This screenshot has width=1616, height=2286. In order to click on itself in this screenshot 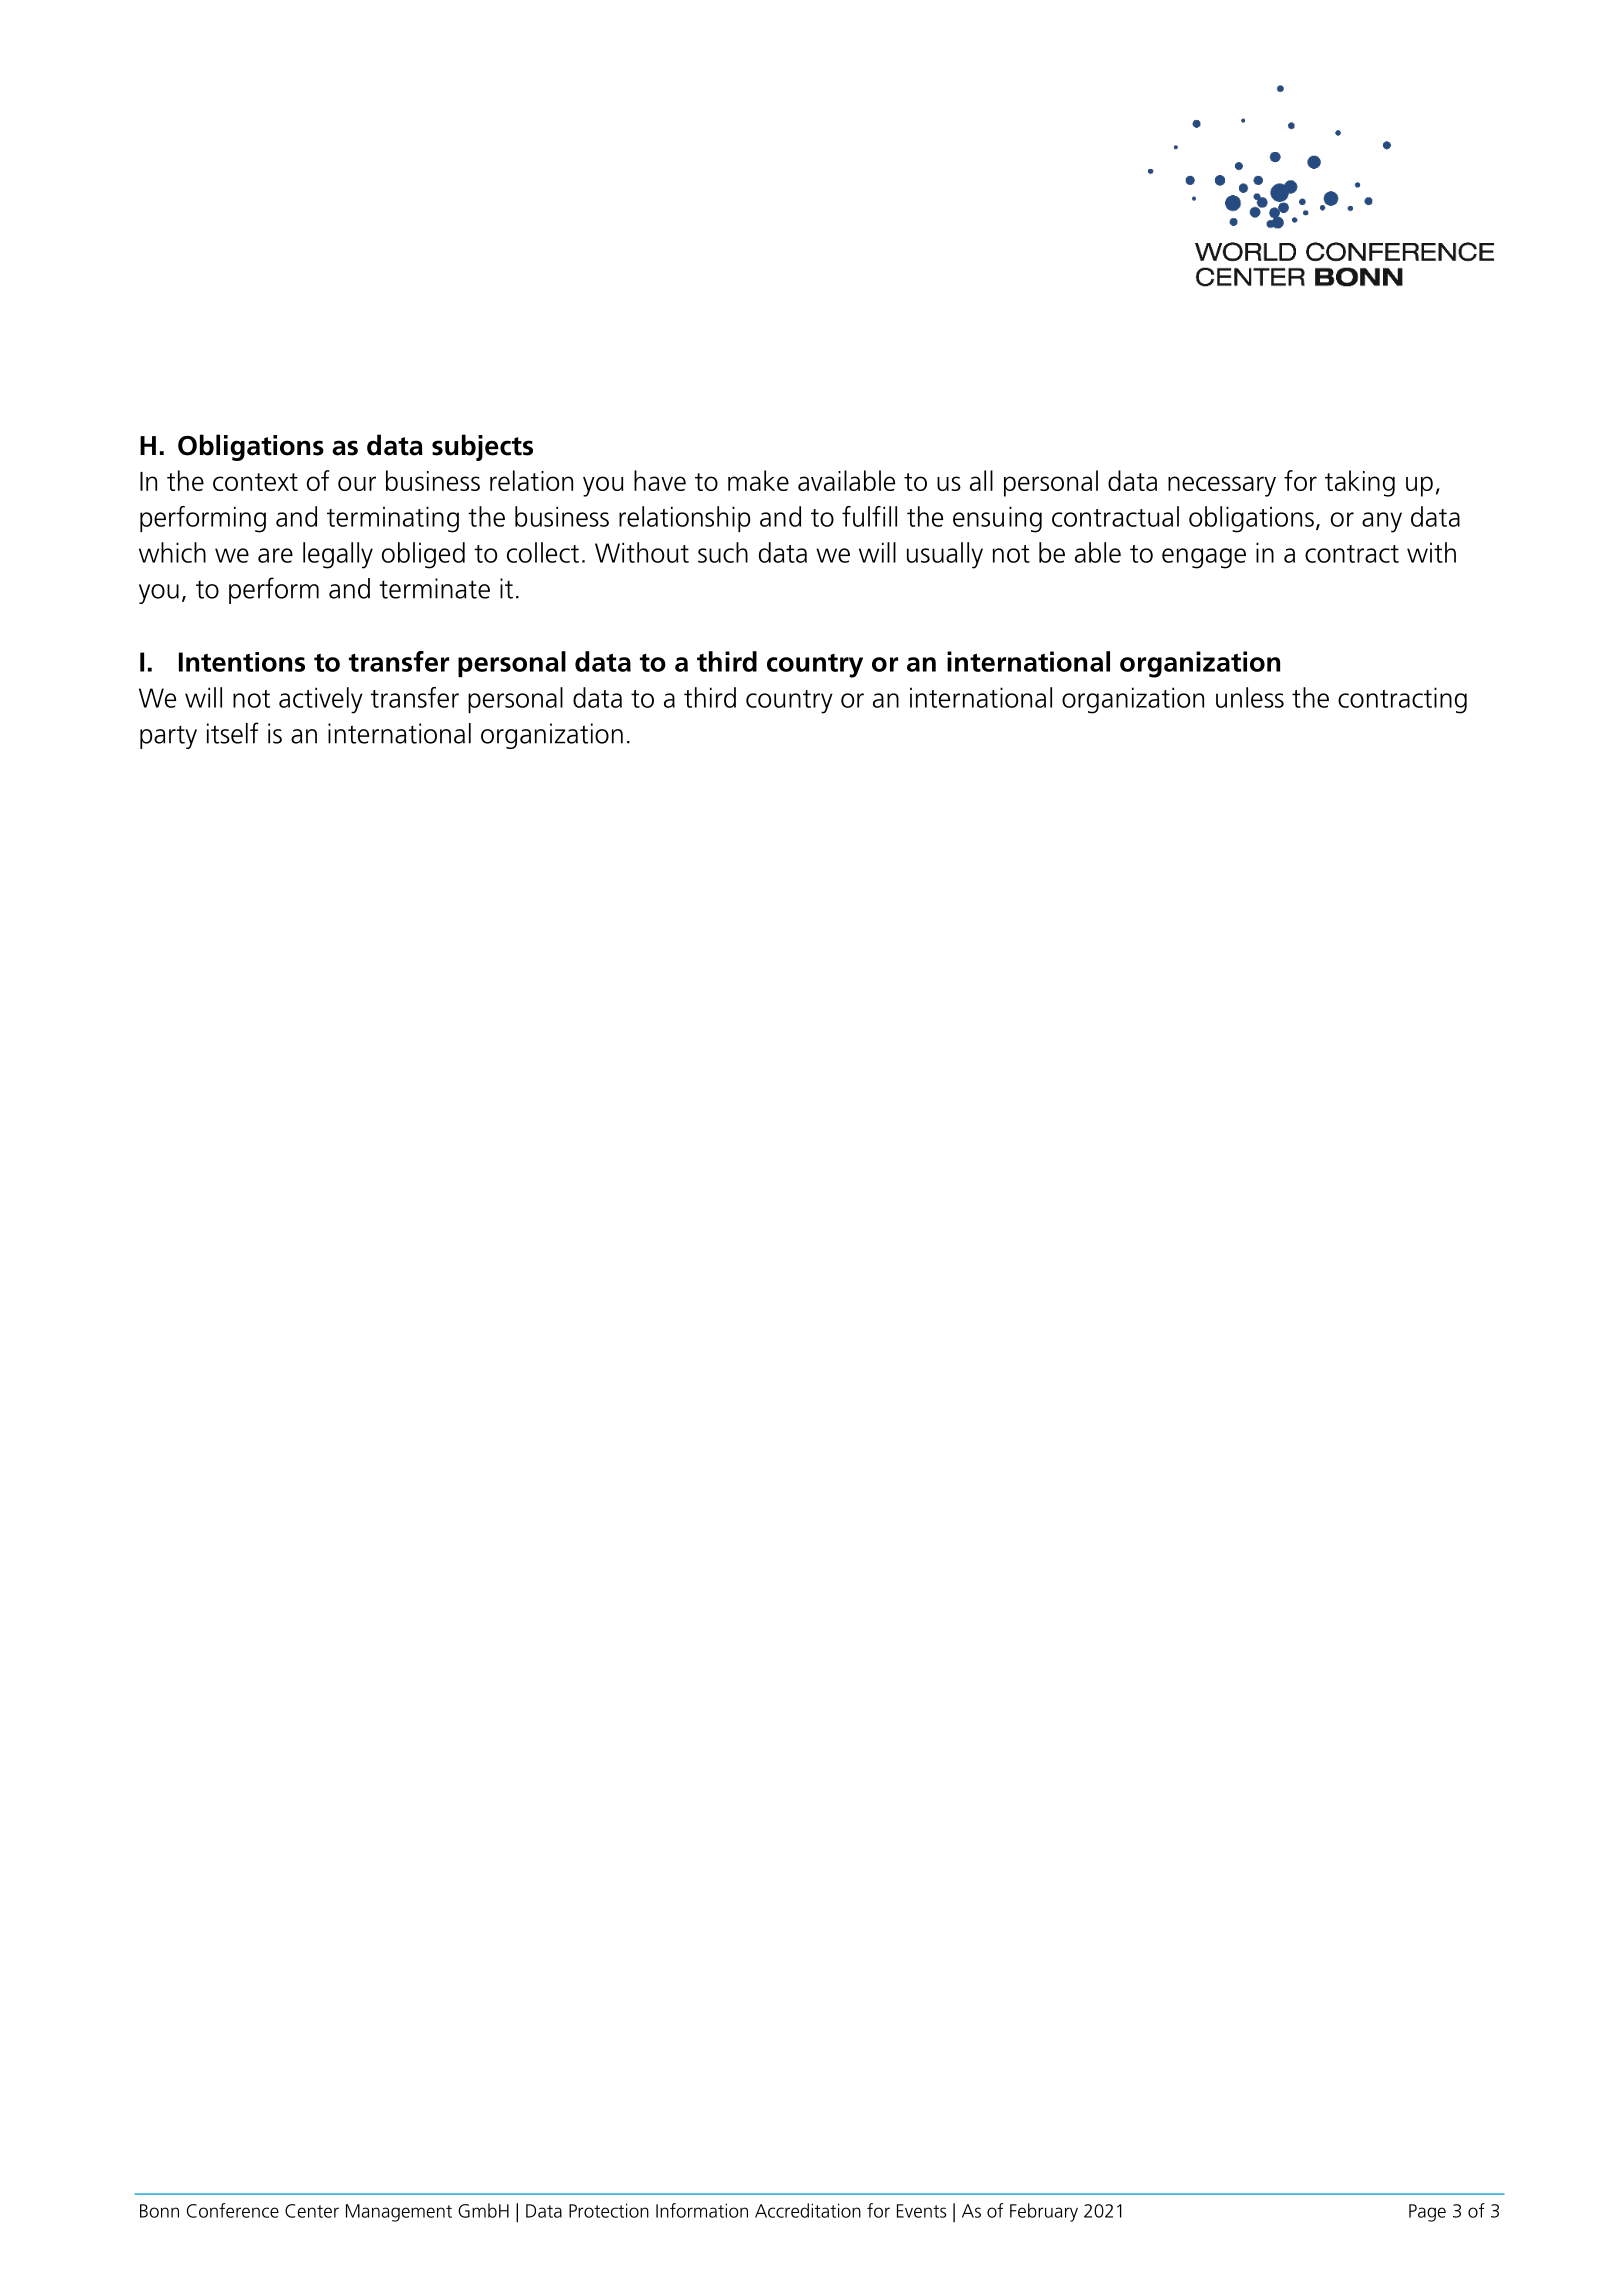, I will do `click(233, 733)`.
